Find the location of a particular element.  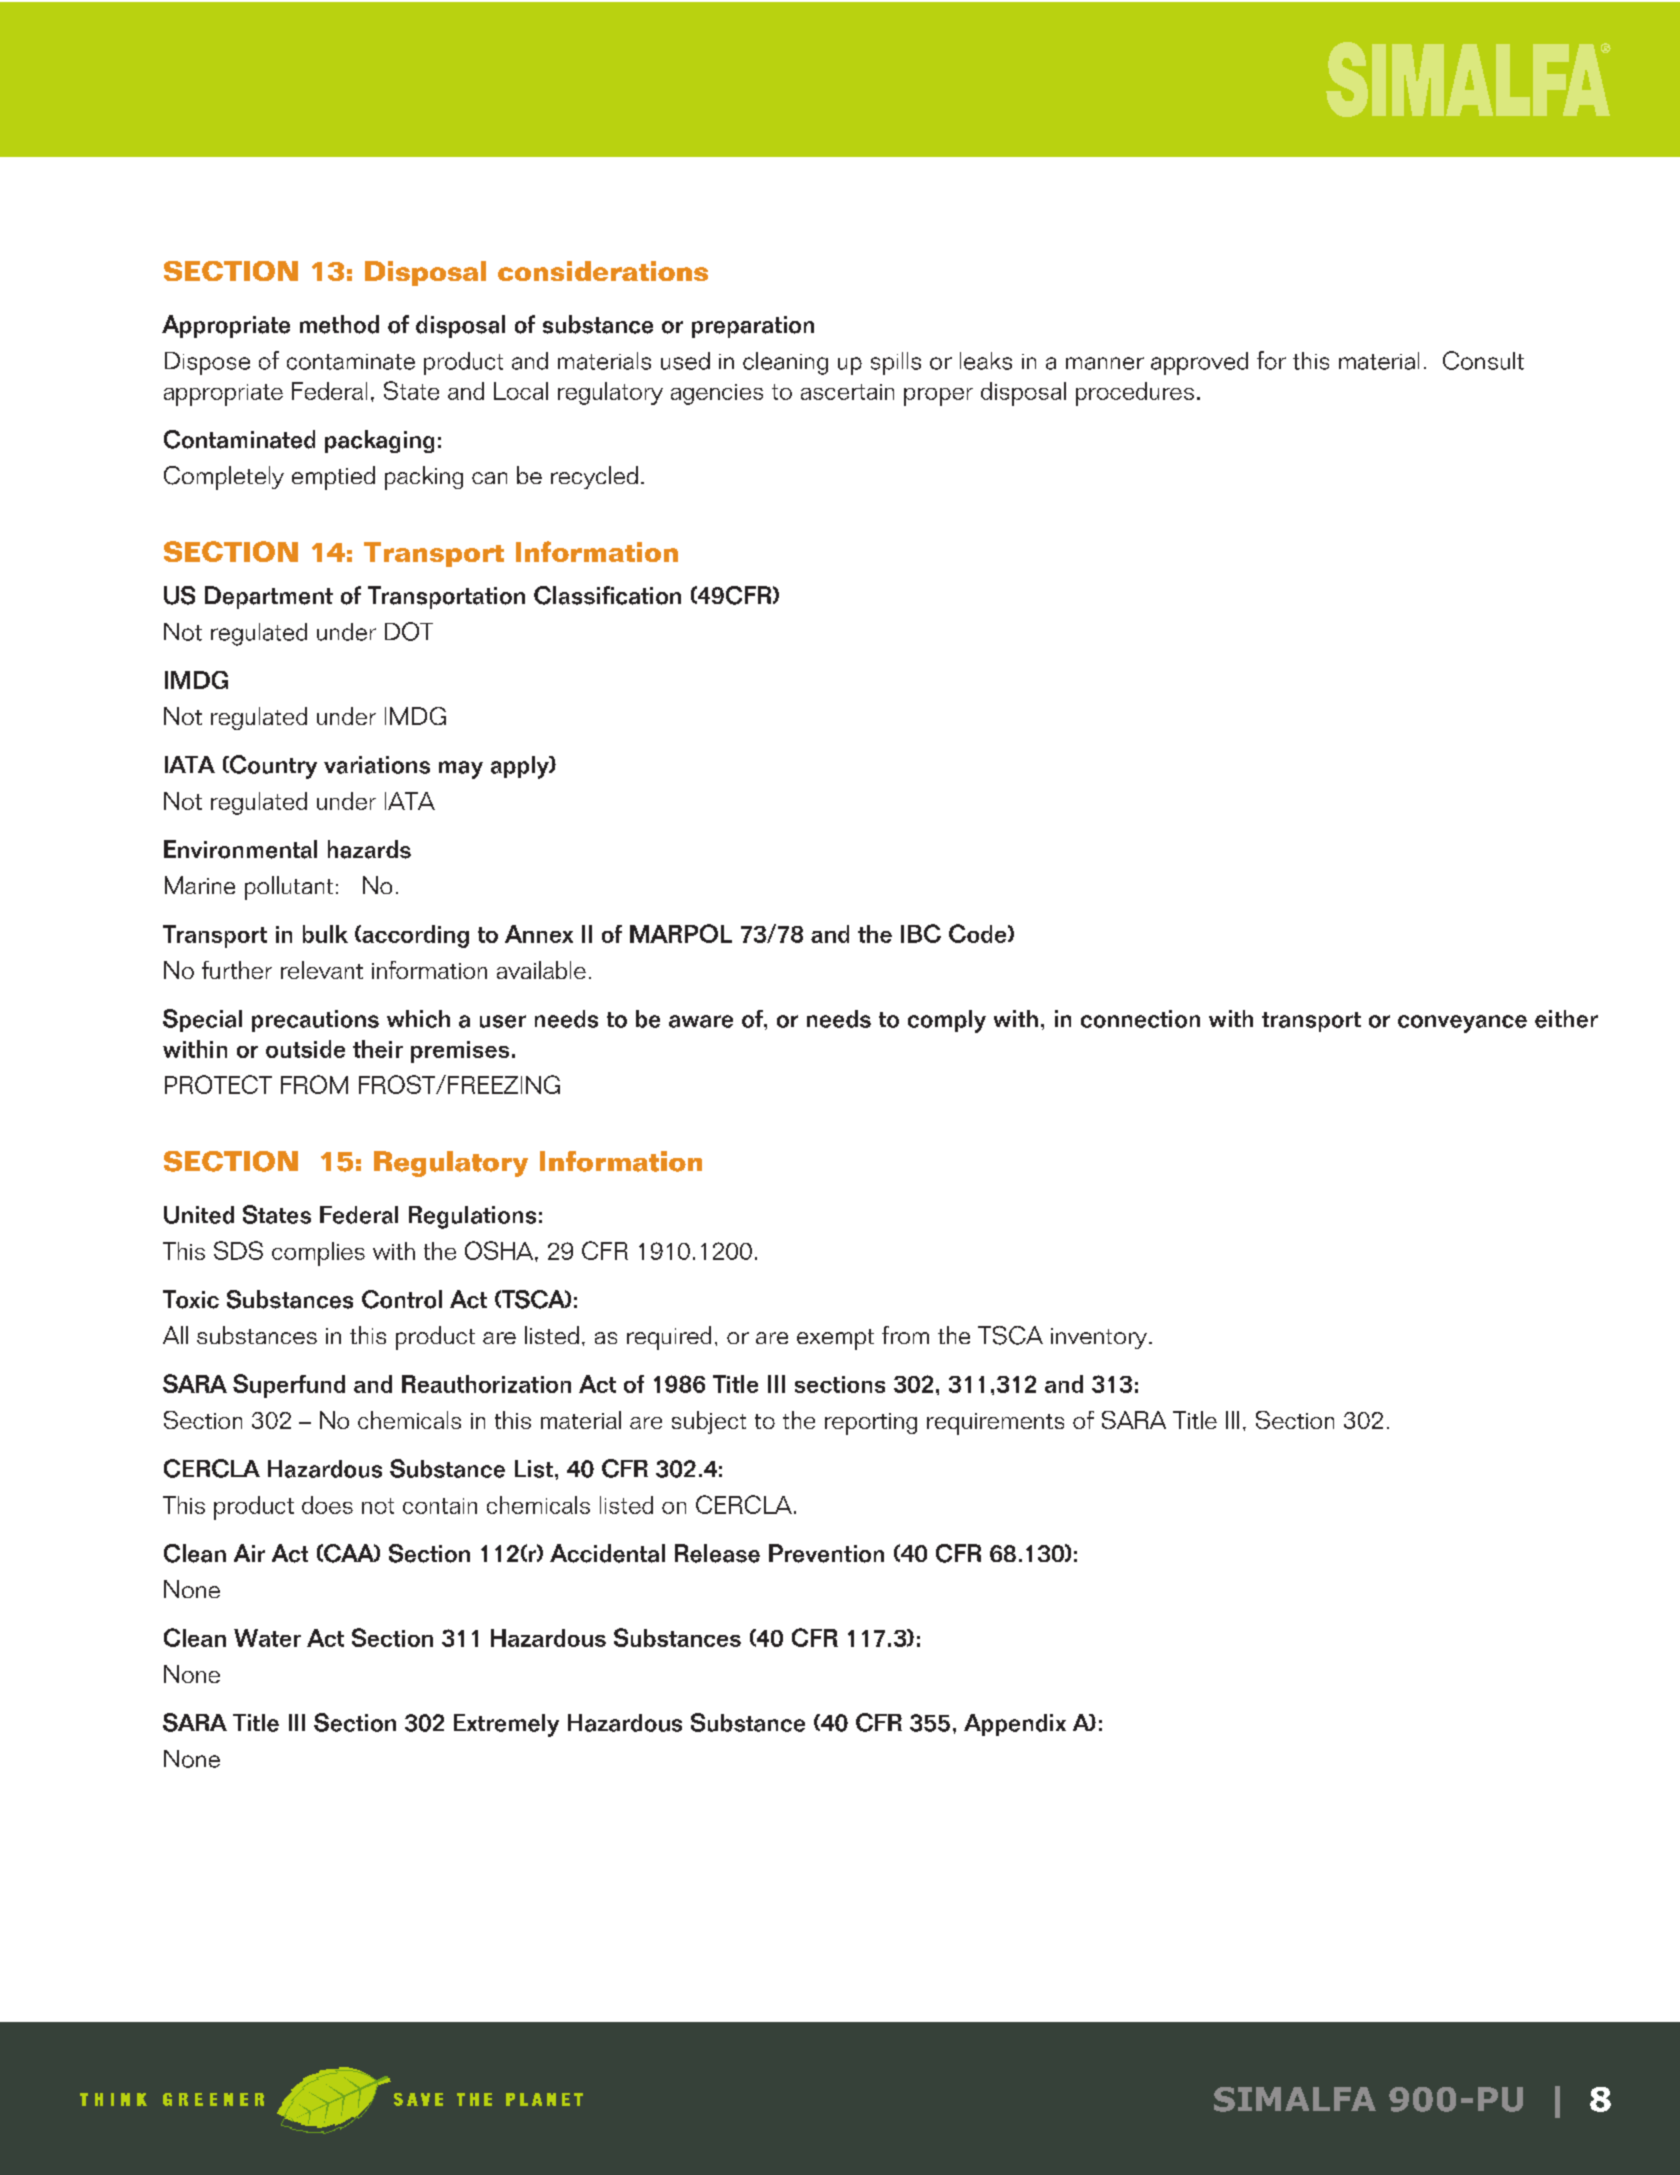

Consult is located at coordinates (1483, 360).
